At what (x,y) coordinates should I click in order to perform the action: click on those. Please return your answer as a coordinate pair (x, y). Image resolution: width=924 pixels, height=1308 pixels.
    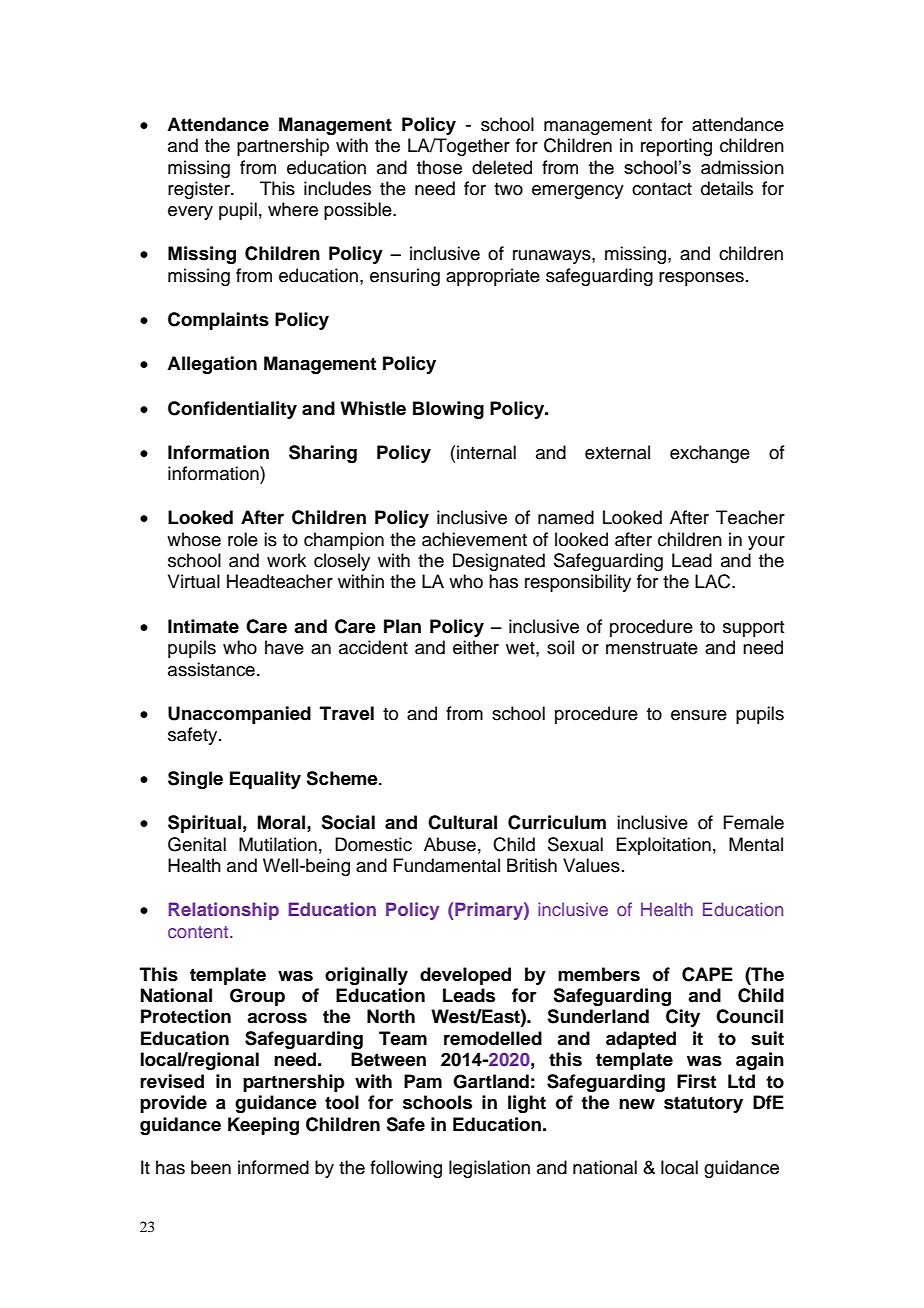
    Looking at the image, I should click on (439, 167).
